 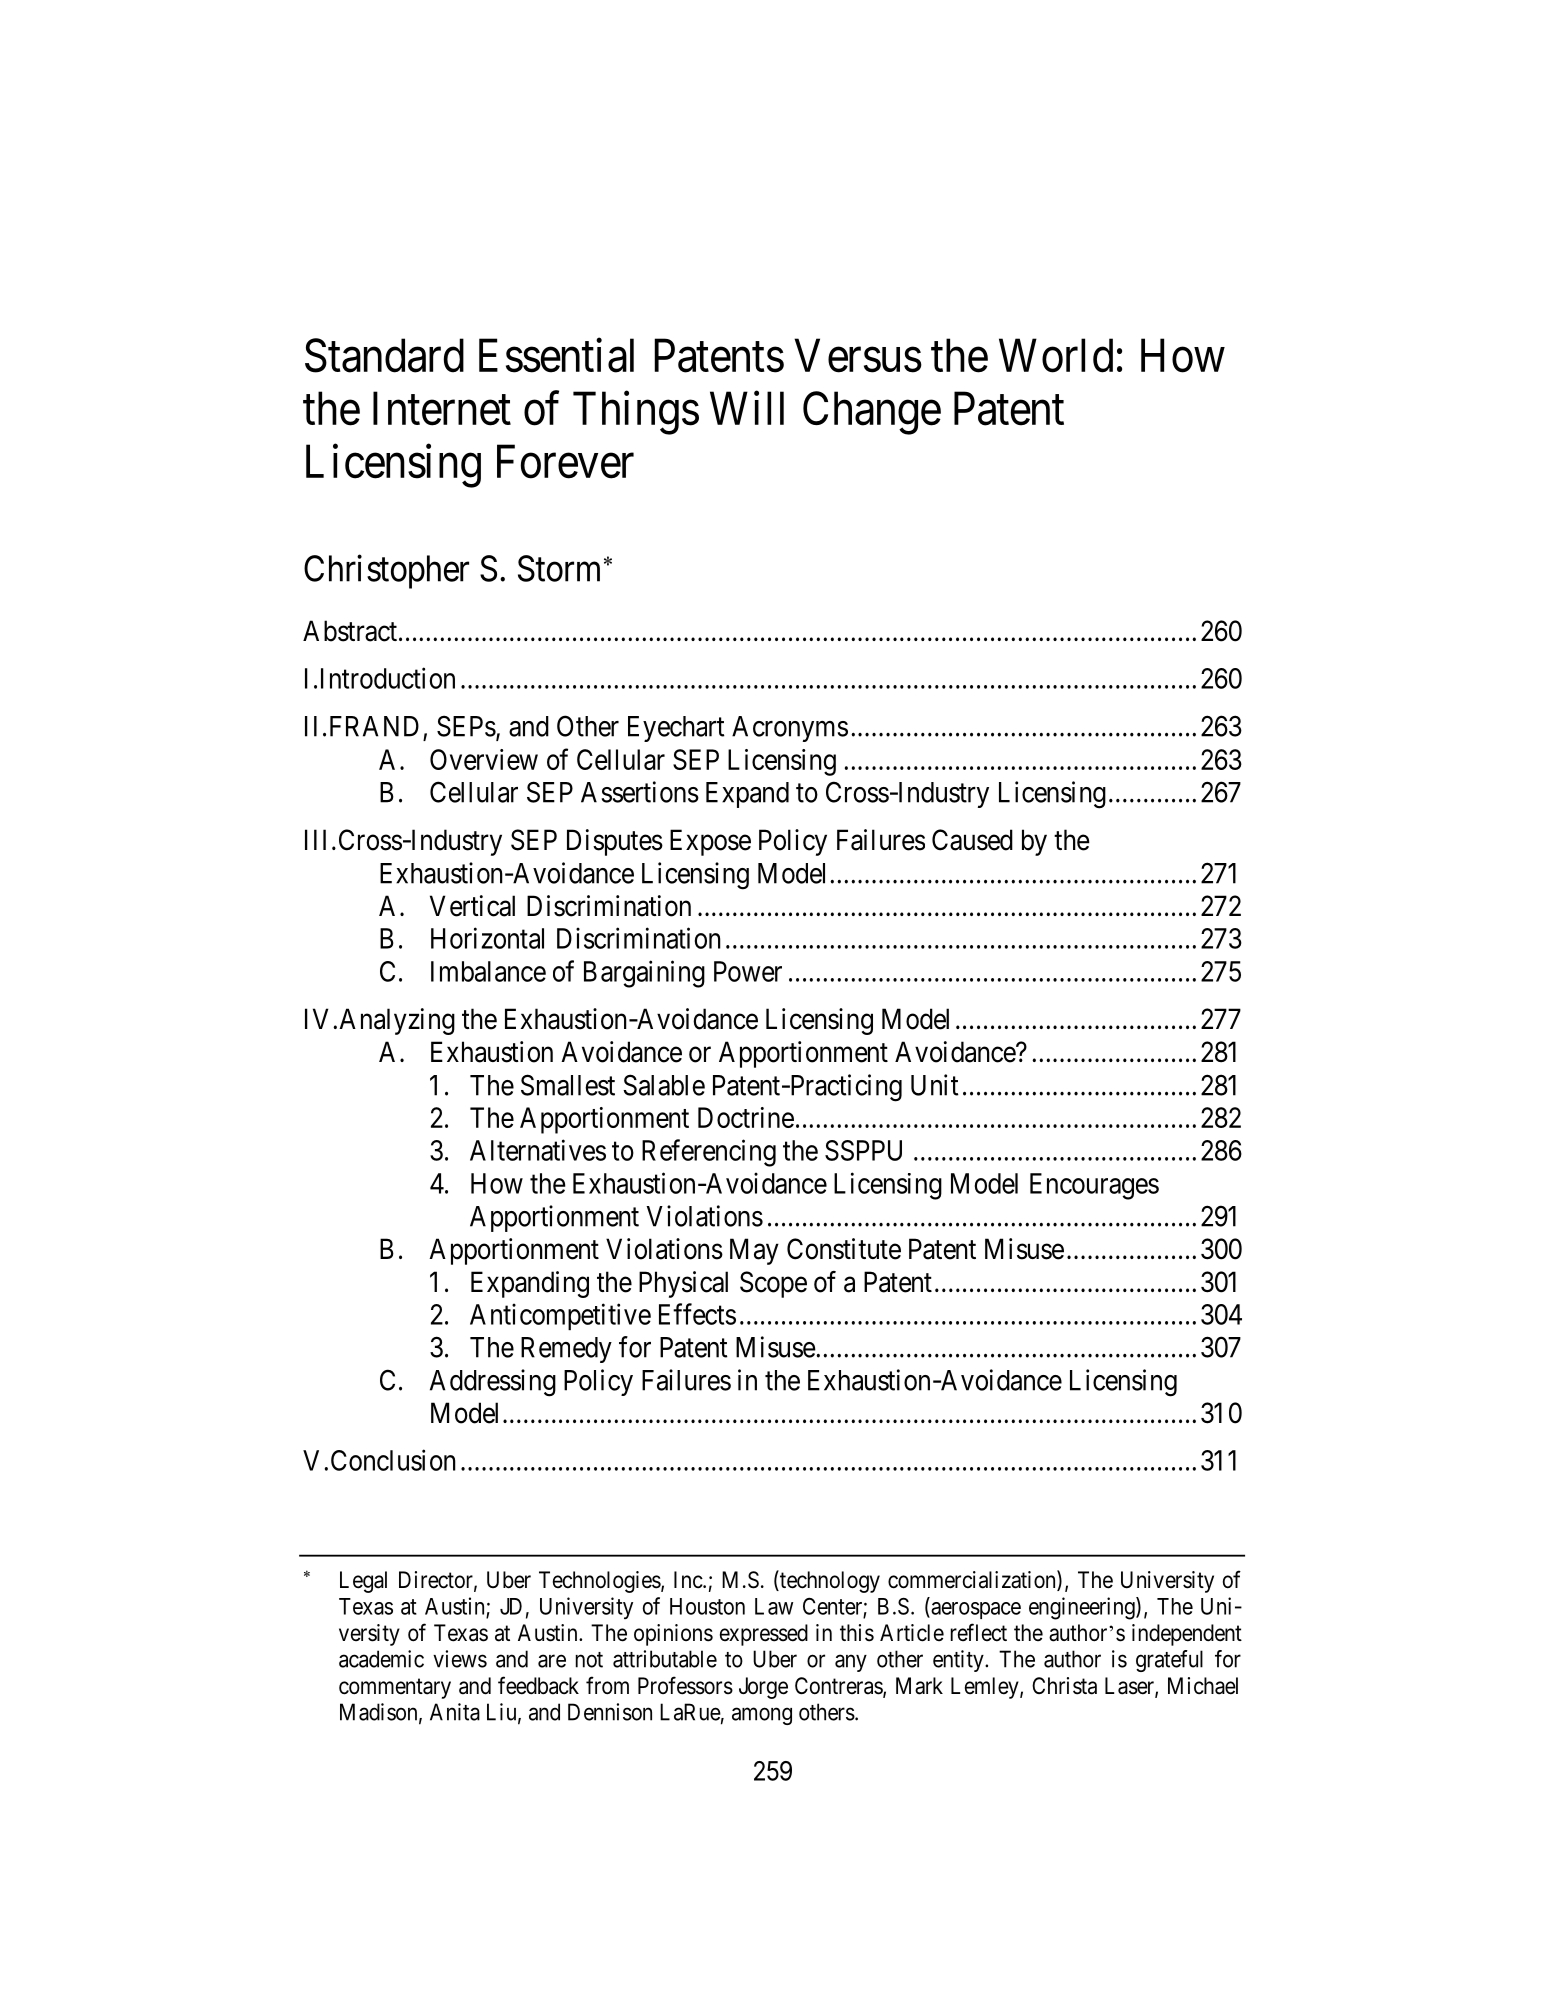 I want to click on Constitute, so click(x=844, y=1249).
